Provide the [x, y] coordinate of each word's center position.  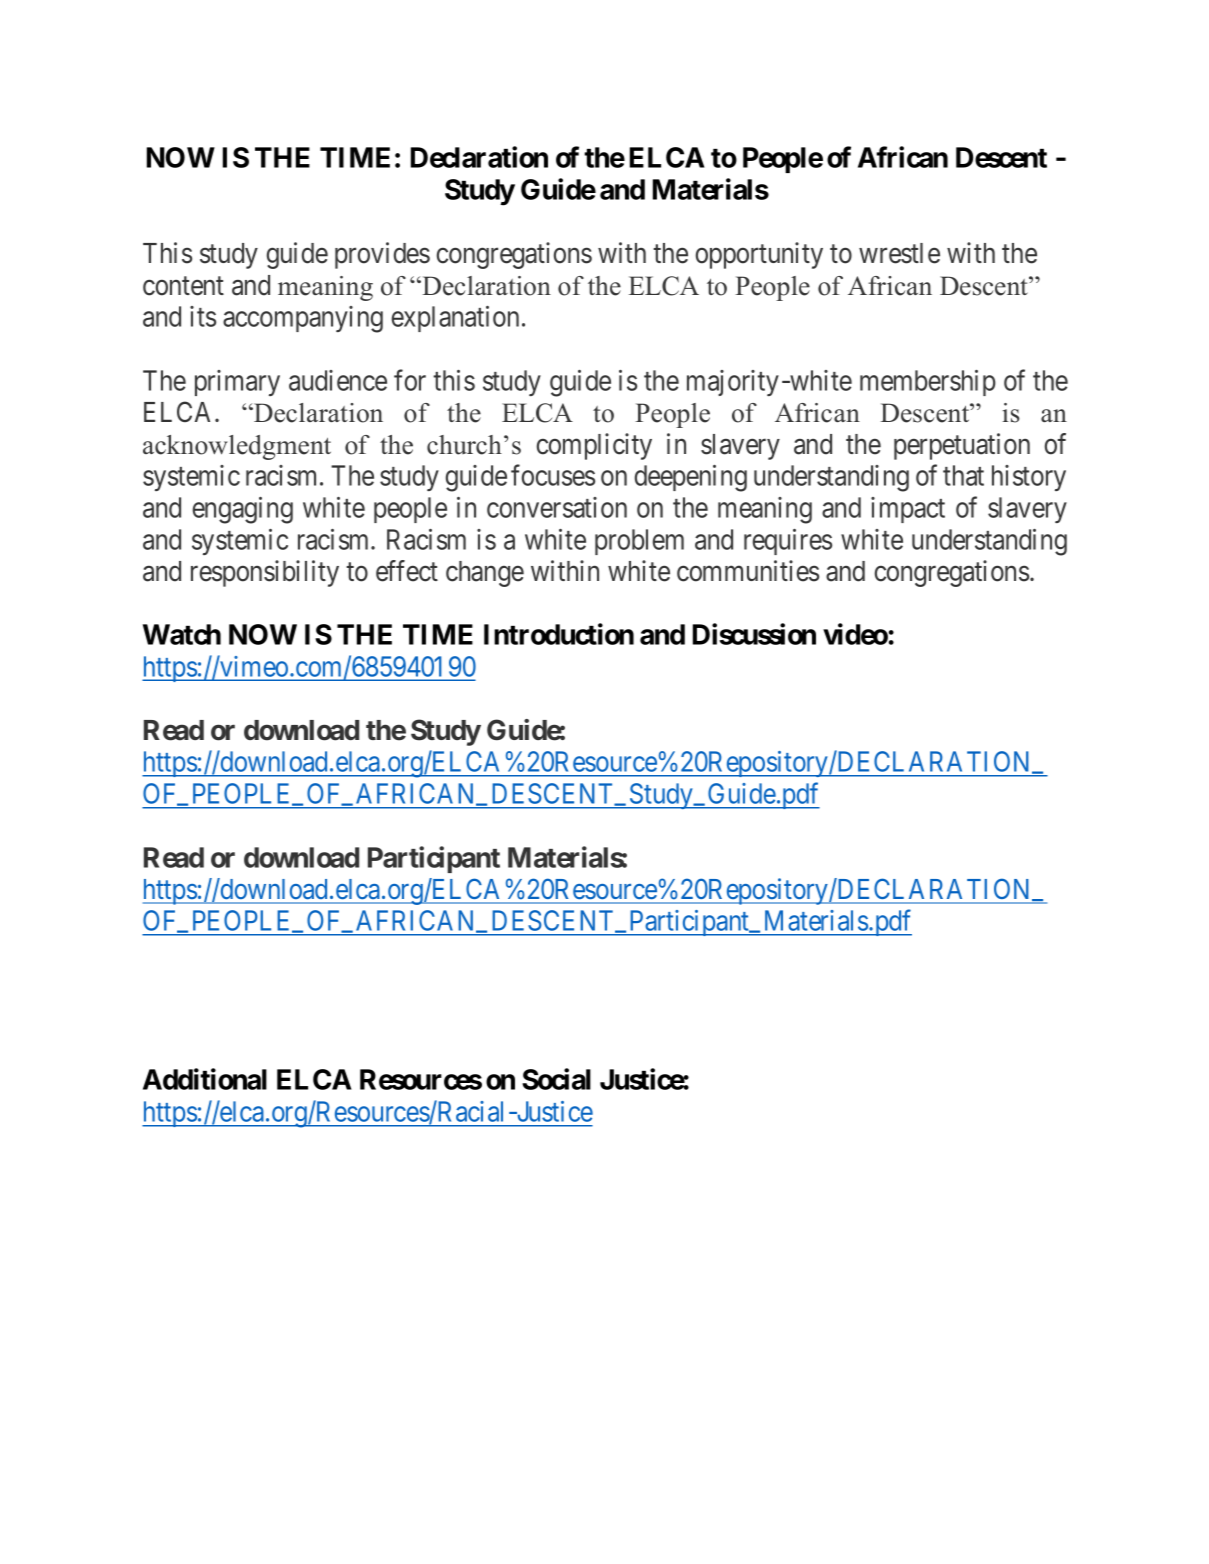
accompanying [303, 319]
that [963, 475]
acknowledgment [237, 447]
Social [556, 1079]
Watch [182, 634]
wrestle [899, 253]
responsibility [265, 573]
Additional [205, 1079]
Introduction [559, 634]
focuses [553, 475]
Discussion [754, 634]
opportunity [759, 255]
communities [748, 571]
